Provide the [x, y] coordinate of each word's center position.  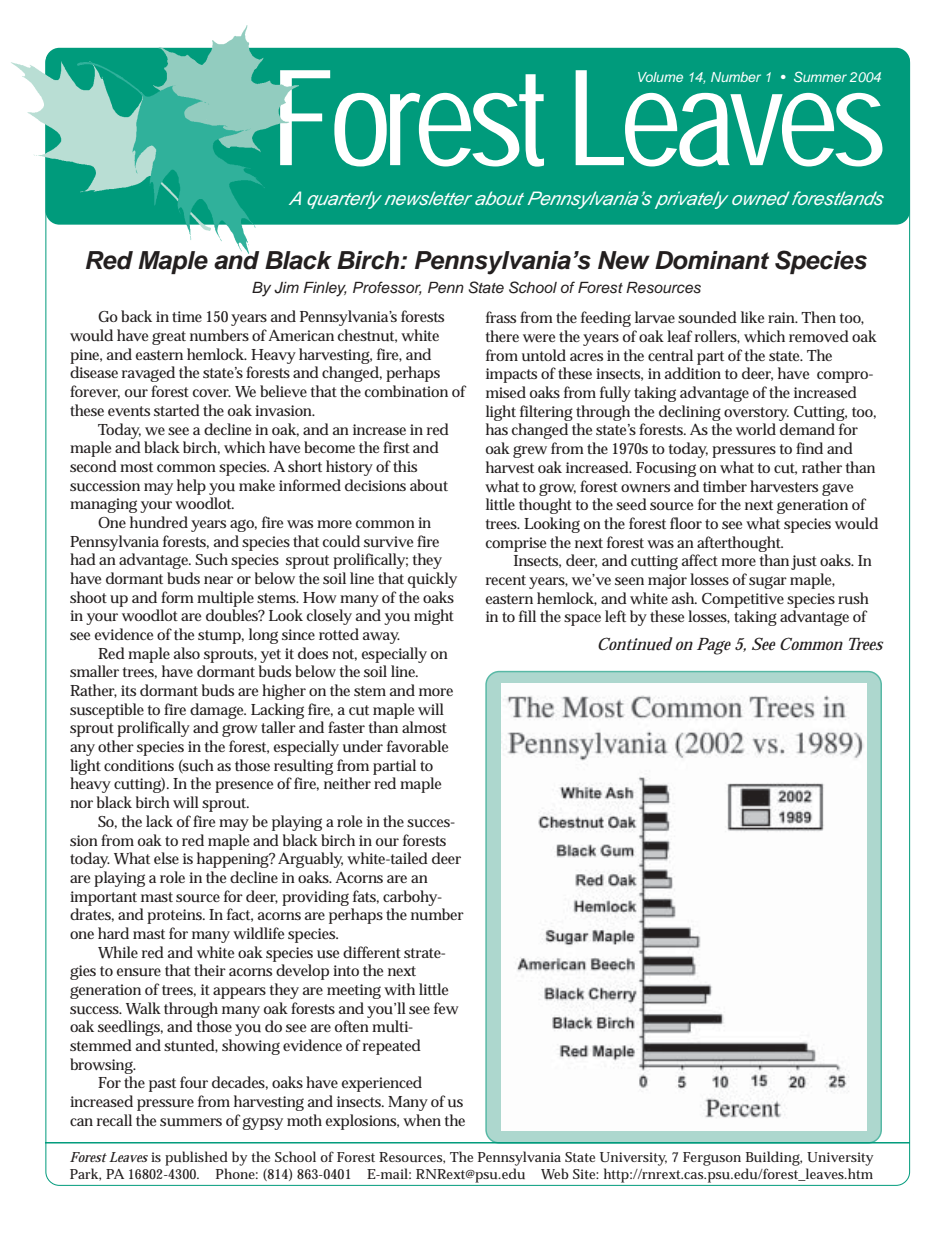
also [187, 653]
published [196, 1158]
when [422, 1120]
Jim [286, 288]
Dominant [712, 260]
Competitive [743, 600]
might [434, 617]
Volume [660, 77]
